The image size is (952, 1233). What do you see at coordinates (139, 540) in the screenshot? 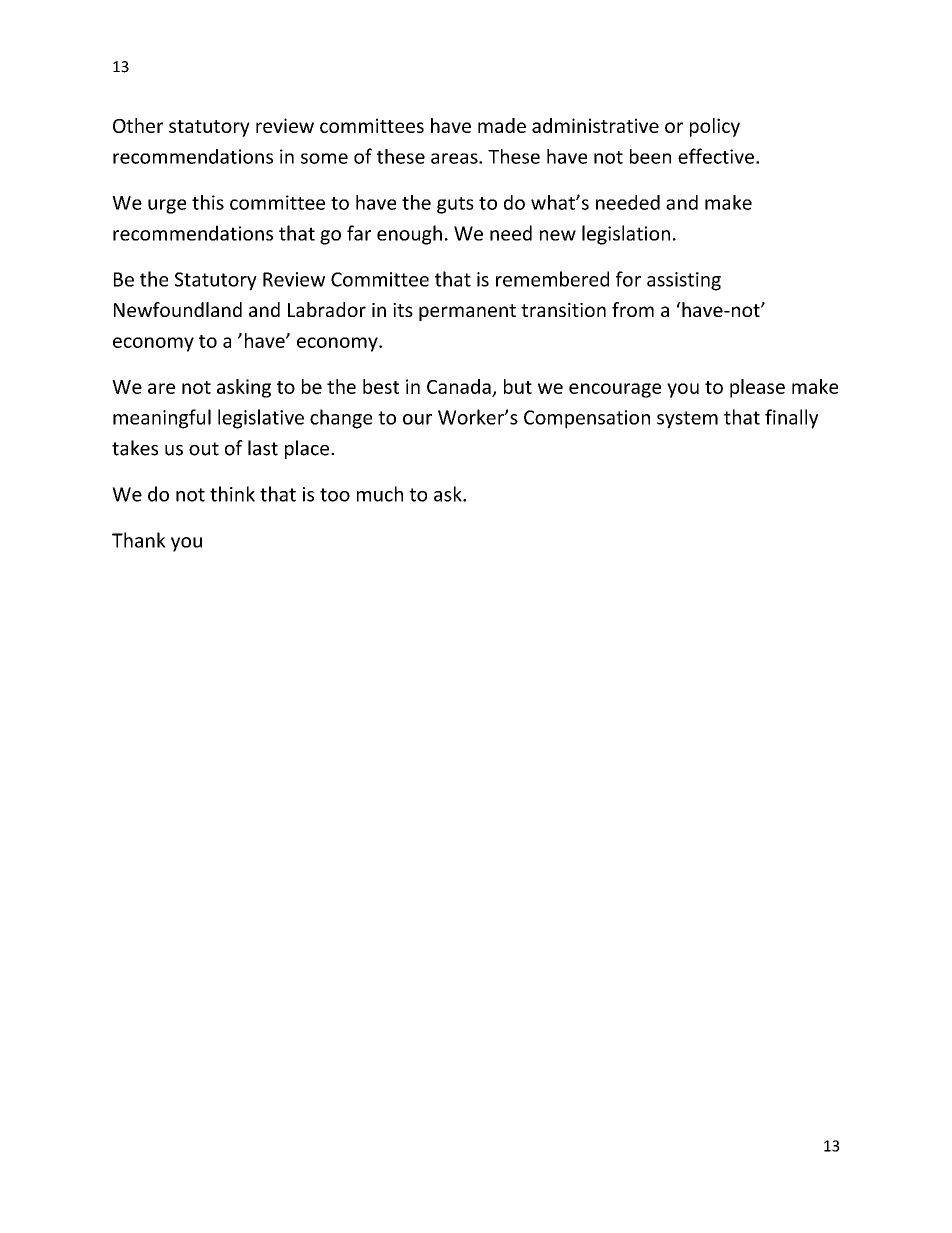
I see `Thank` at bounding box center [139, 540].
